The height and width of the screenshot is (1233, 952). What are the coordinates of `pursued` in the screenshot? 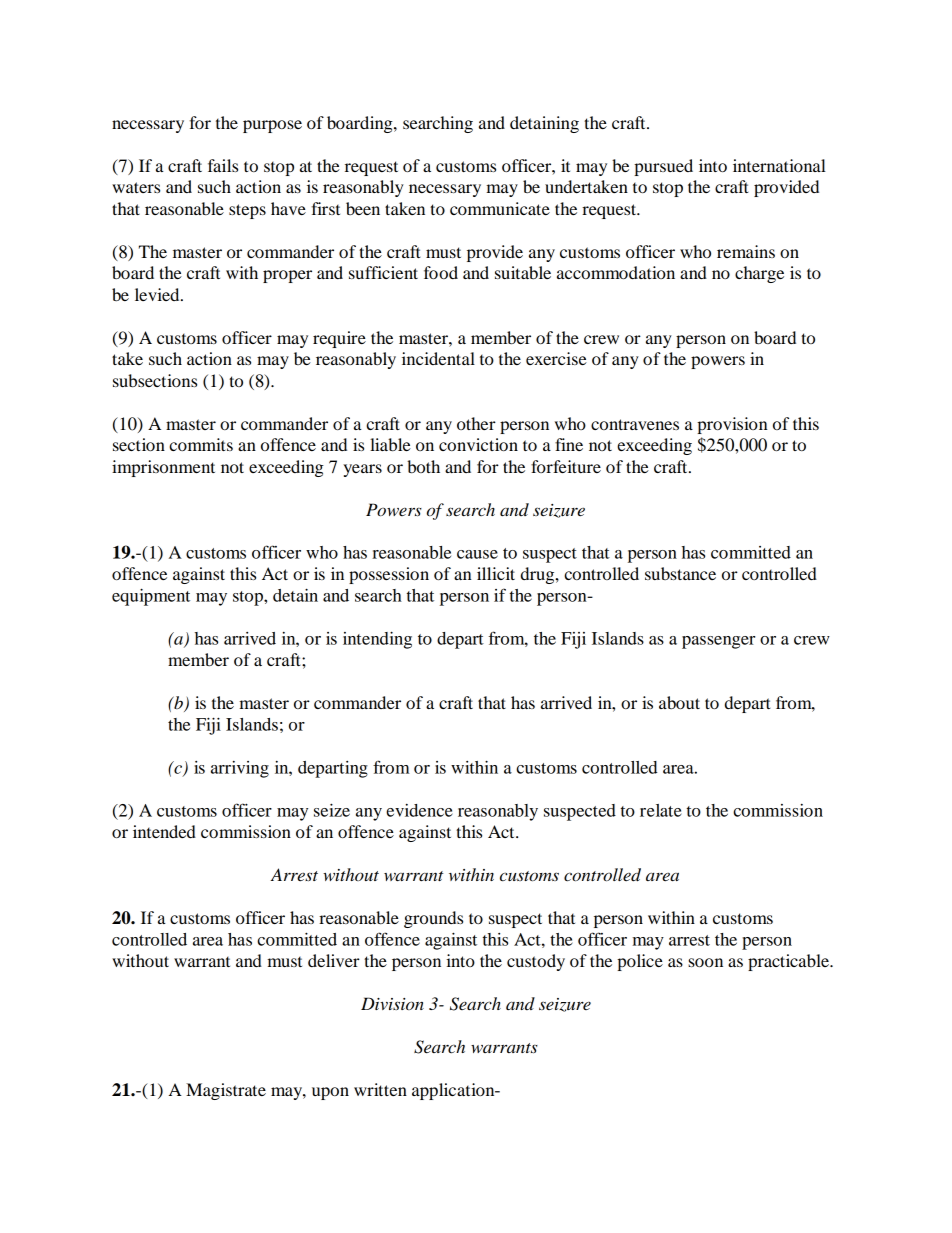 It's located at (663, 167).
